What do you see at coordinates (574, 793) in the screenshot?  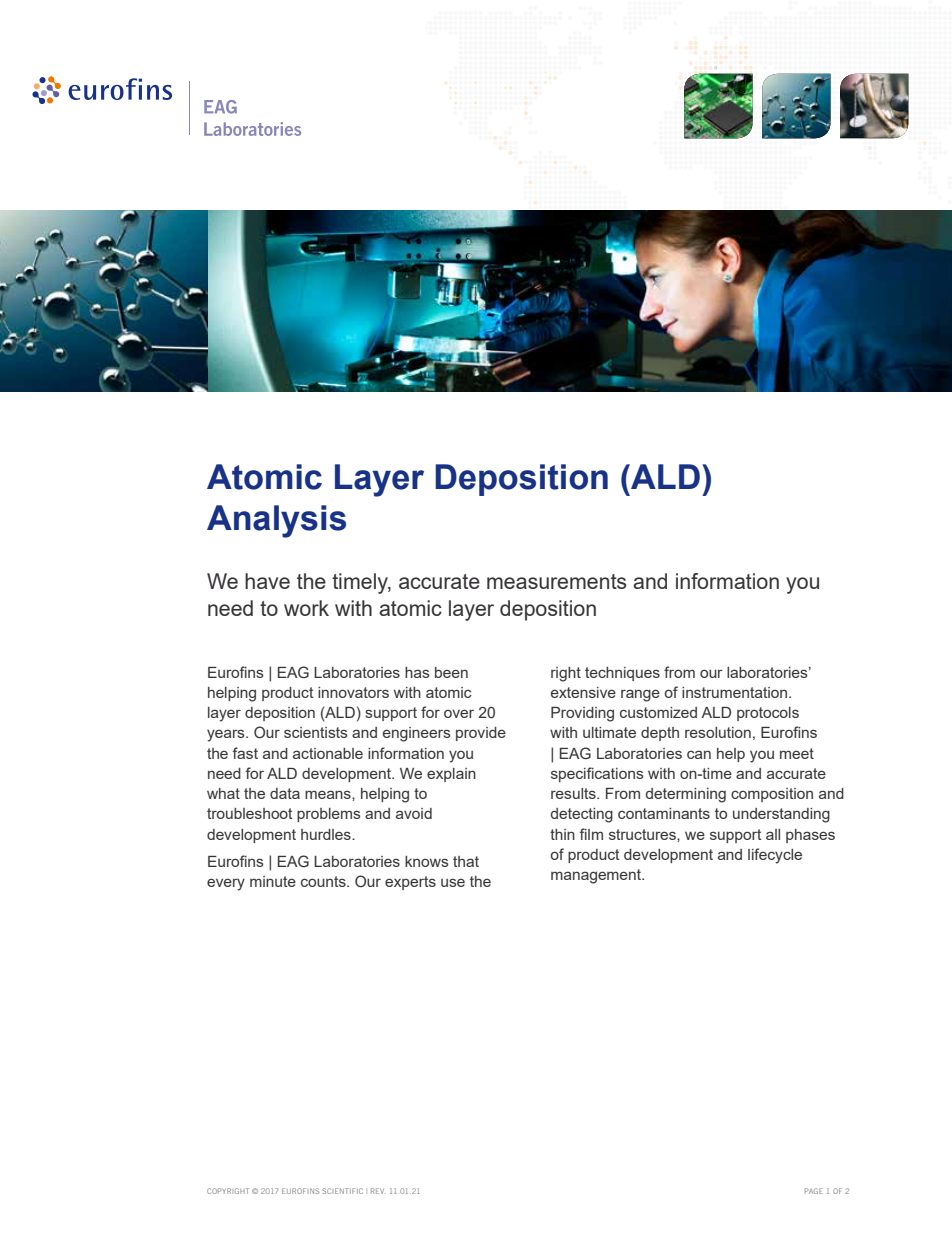 I see `results` at bounding box center [574, 793].
